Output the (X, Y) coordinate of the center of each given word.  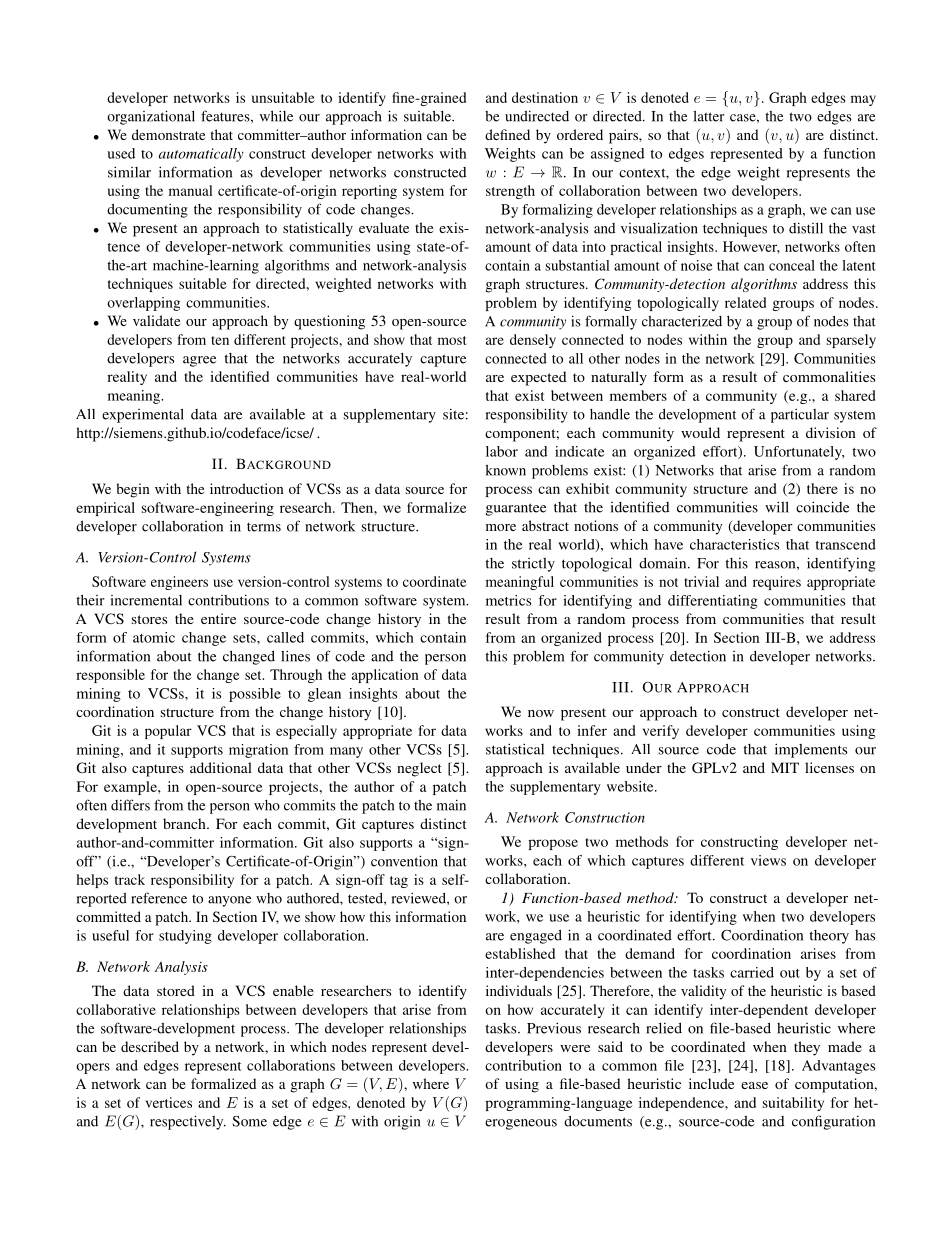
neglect (419, 769)
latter (708, 116)
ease (754, 1085)
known (505, 470)
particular (800, 416)
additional (221, 767)
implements (811, 750)
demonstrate (168, 134)
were (575, 1048)
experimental (143, 415)
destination (545, 97)
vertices (169, 1102)
